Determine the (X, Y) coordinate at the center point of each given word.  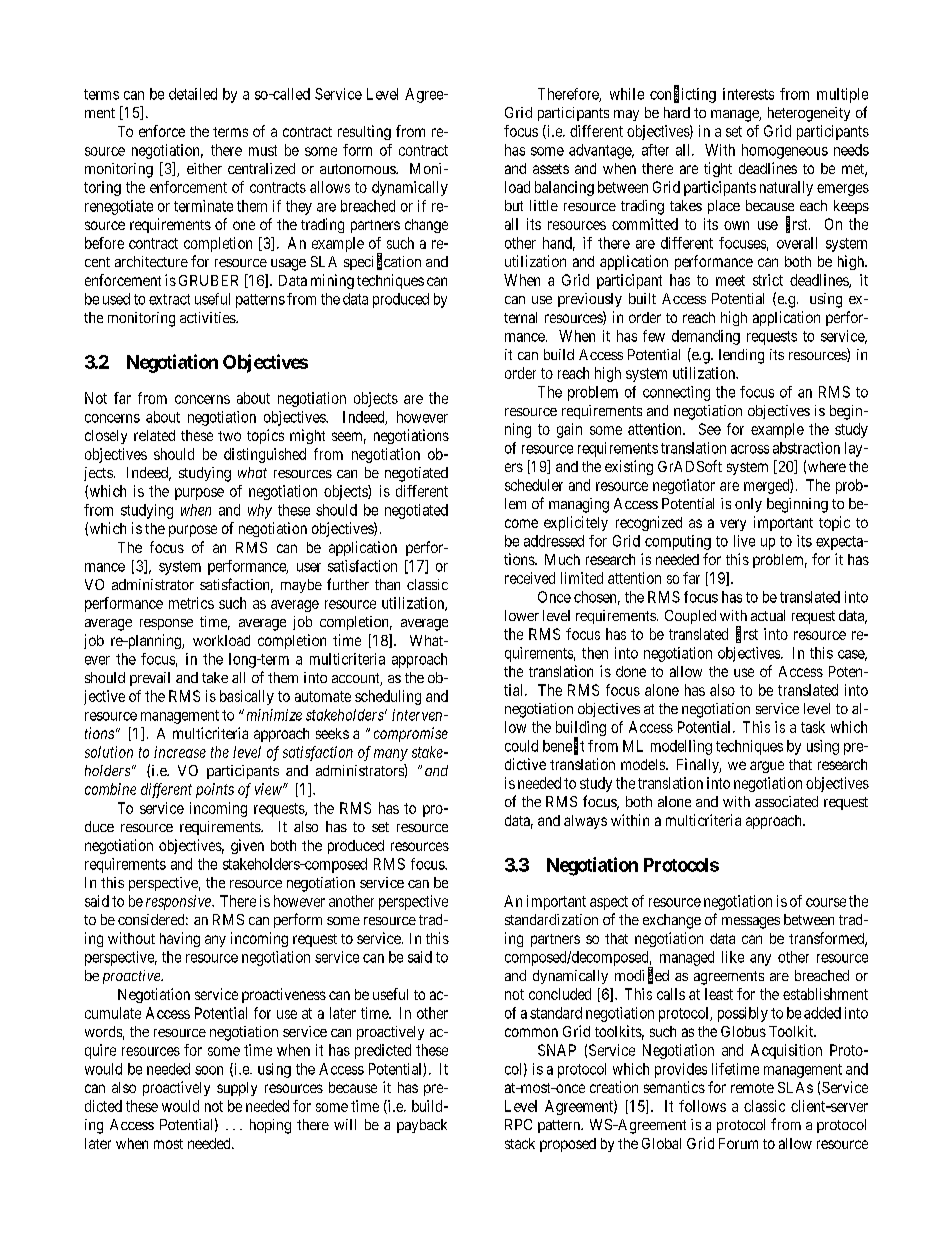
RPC (518, 1124)
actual (768, 615)
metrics (191, 603)
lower (522, 615)
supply (237, 1089)
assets (551, 169)
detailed (193, 94)
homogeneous (785, 151)
